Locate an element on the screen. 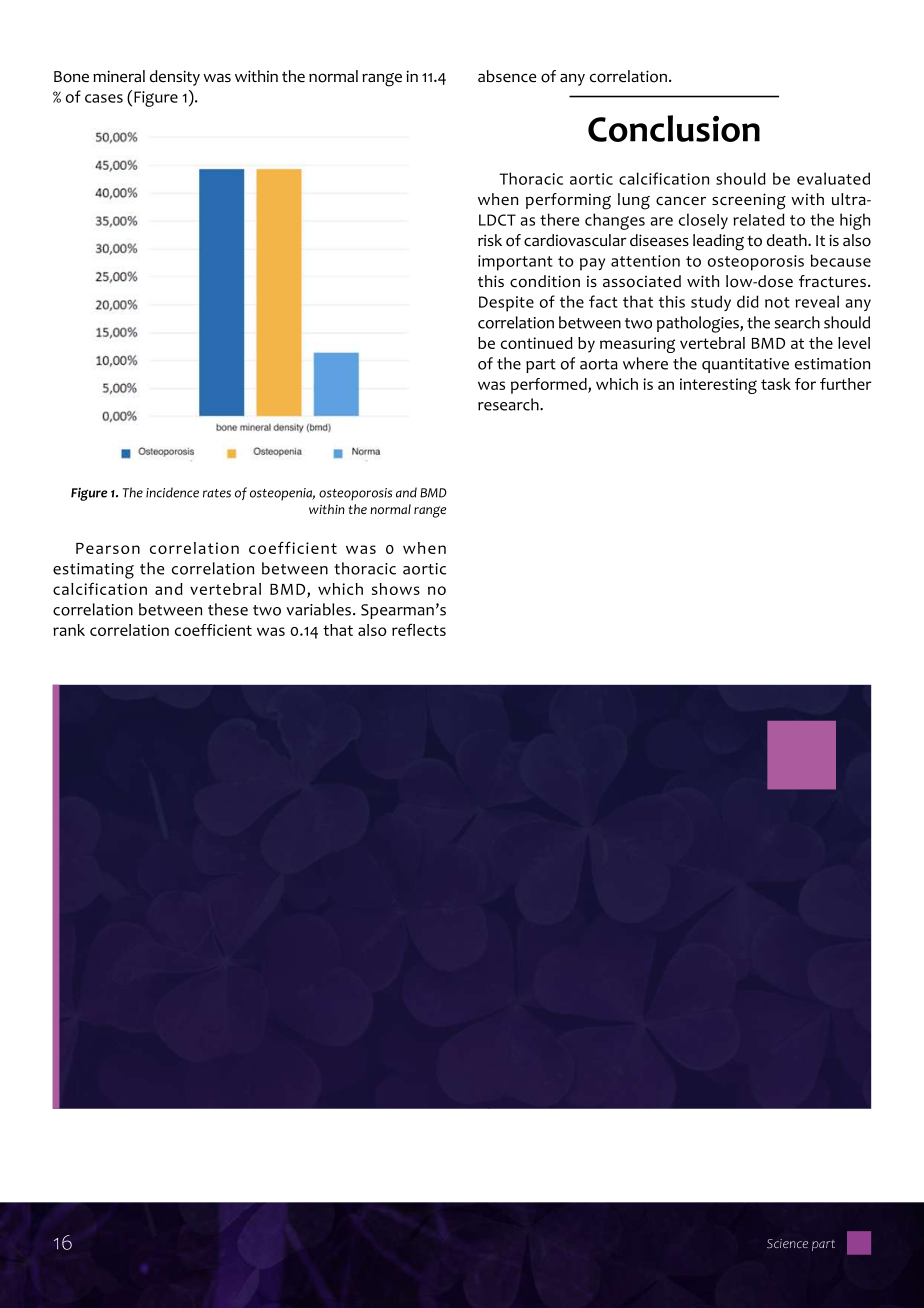 The width and height of the screenshot is (924, 1308). Science is located at coordinates (787, 1243).
